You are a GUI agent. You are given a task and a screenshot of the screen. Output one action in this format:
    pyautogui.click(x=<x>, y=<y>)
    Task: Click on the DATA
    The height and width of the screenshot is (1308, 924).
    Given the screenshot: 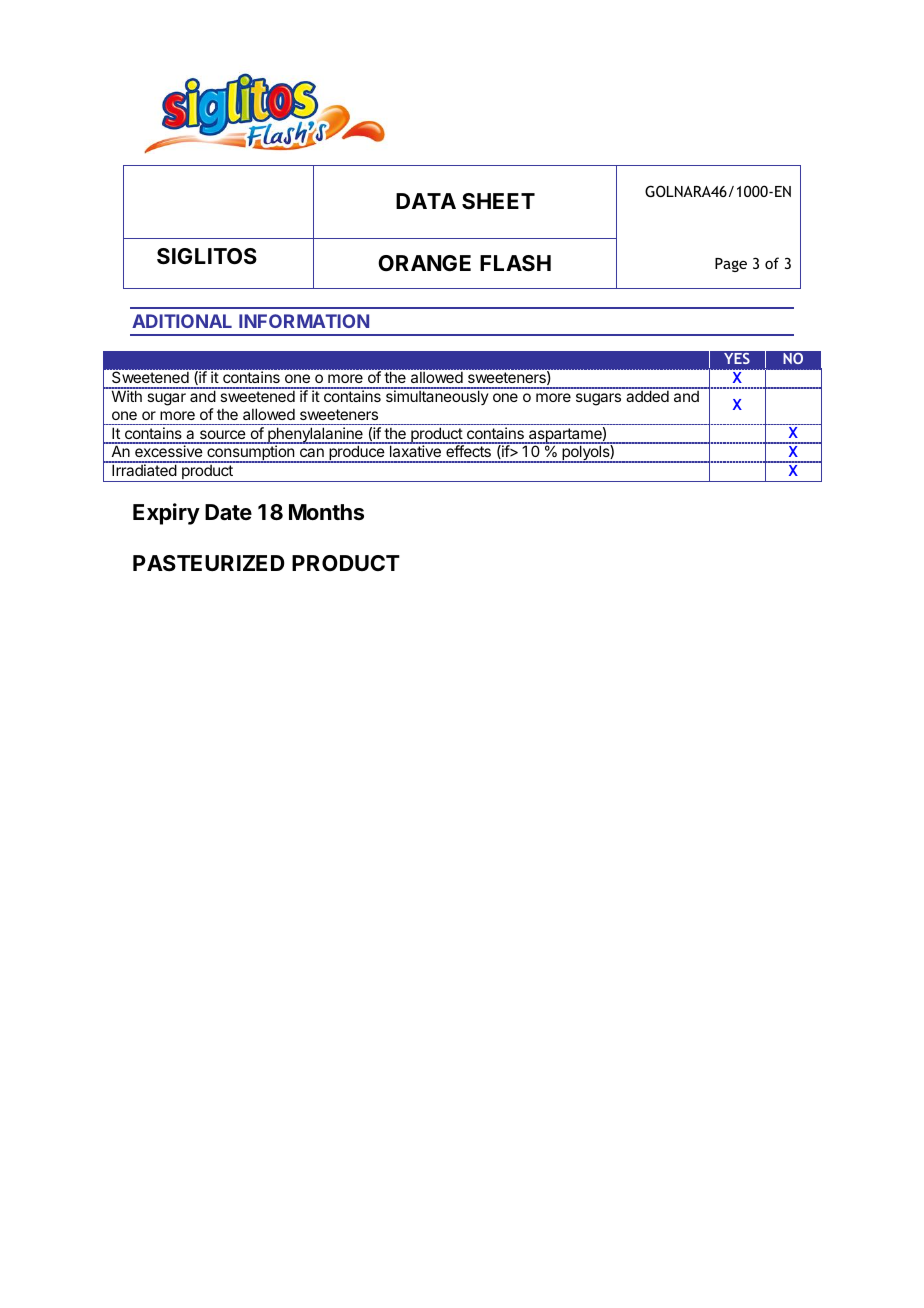 What is the action you would take?
    pyautogui.click(x=426, y=201)
